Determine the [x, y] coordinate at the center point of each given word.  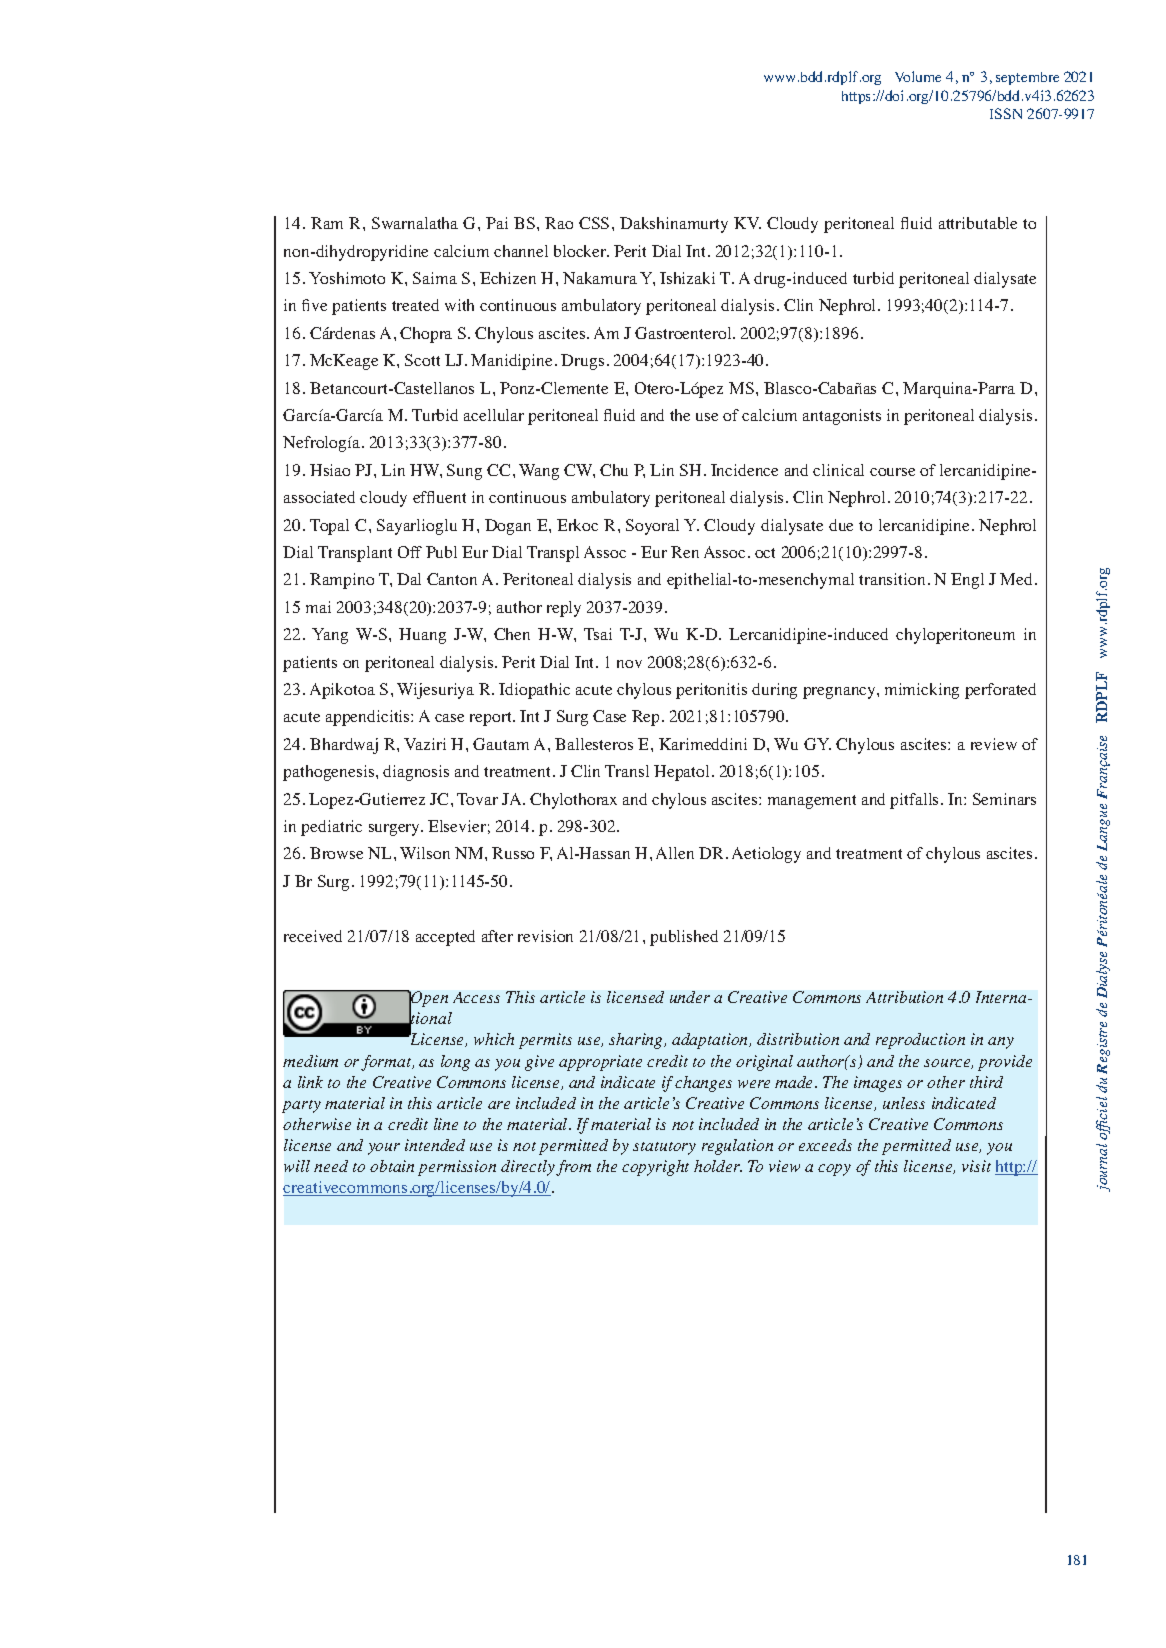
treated [415, 305]
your [384, 1149]
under [690, 997]
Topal [329, 527]
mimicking [922, 691]
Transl [627, 771]
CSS [594, 223]
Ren [685, 552]
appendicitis [369, 718]
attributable [978, 223]
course [892, 472]
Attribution [904, 997]
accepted [445, 938]
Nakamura [600, 278]
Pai [497, 223]
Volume [918, 76]
